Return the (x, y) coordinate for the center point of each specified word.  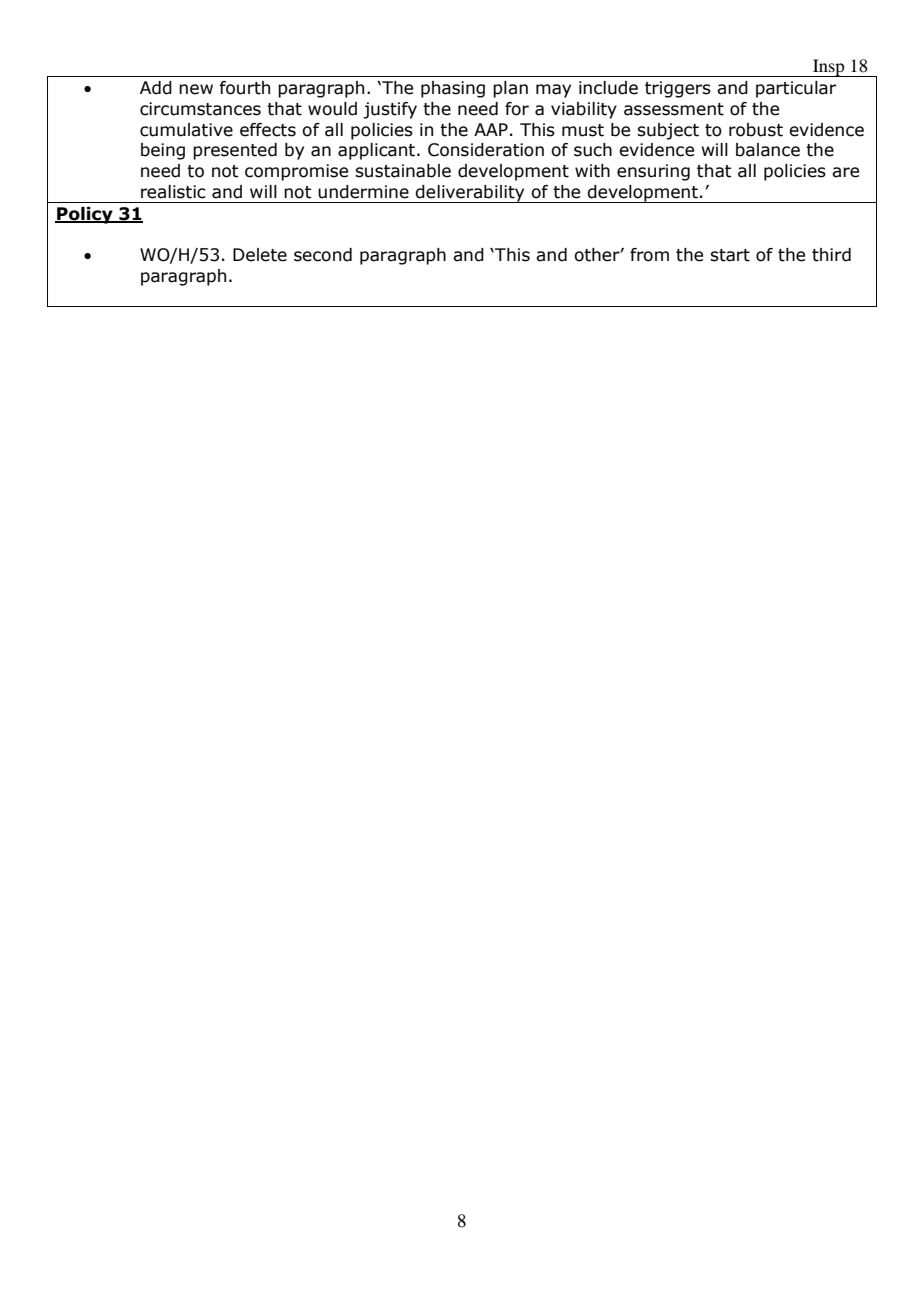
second (323, 255)
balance (768, 150)
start (730, 255)
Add (156, 88)
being (163, 151)
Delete (260, 255)
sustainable (403, 171)
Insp (829, 68)
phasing (453, 89)
